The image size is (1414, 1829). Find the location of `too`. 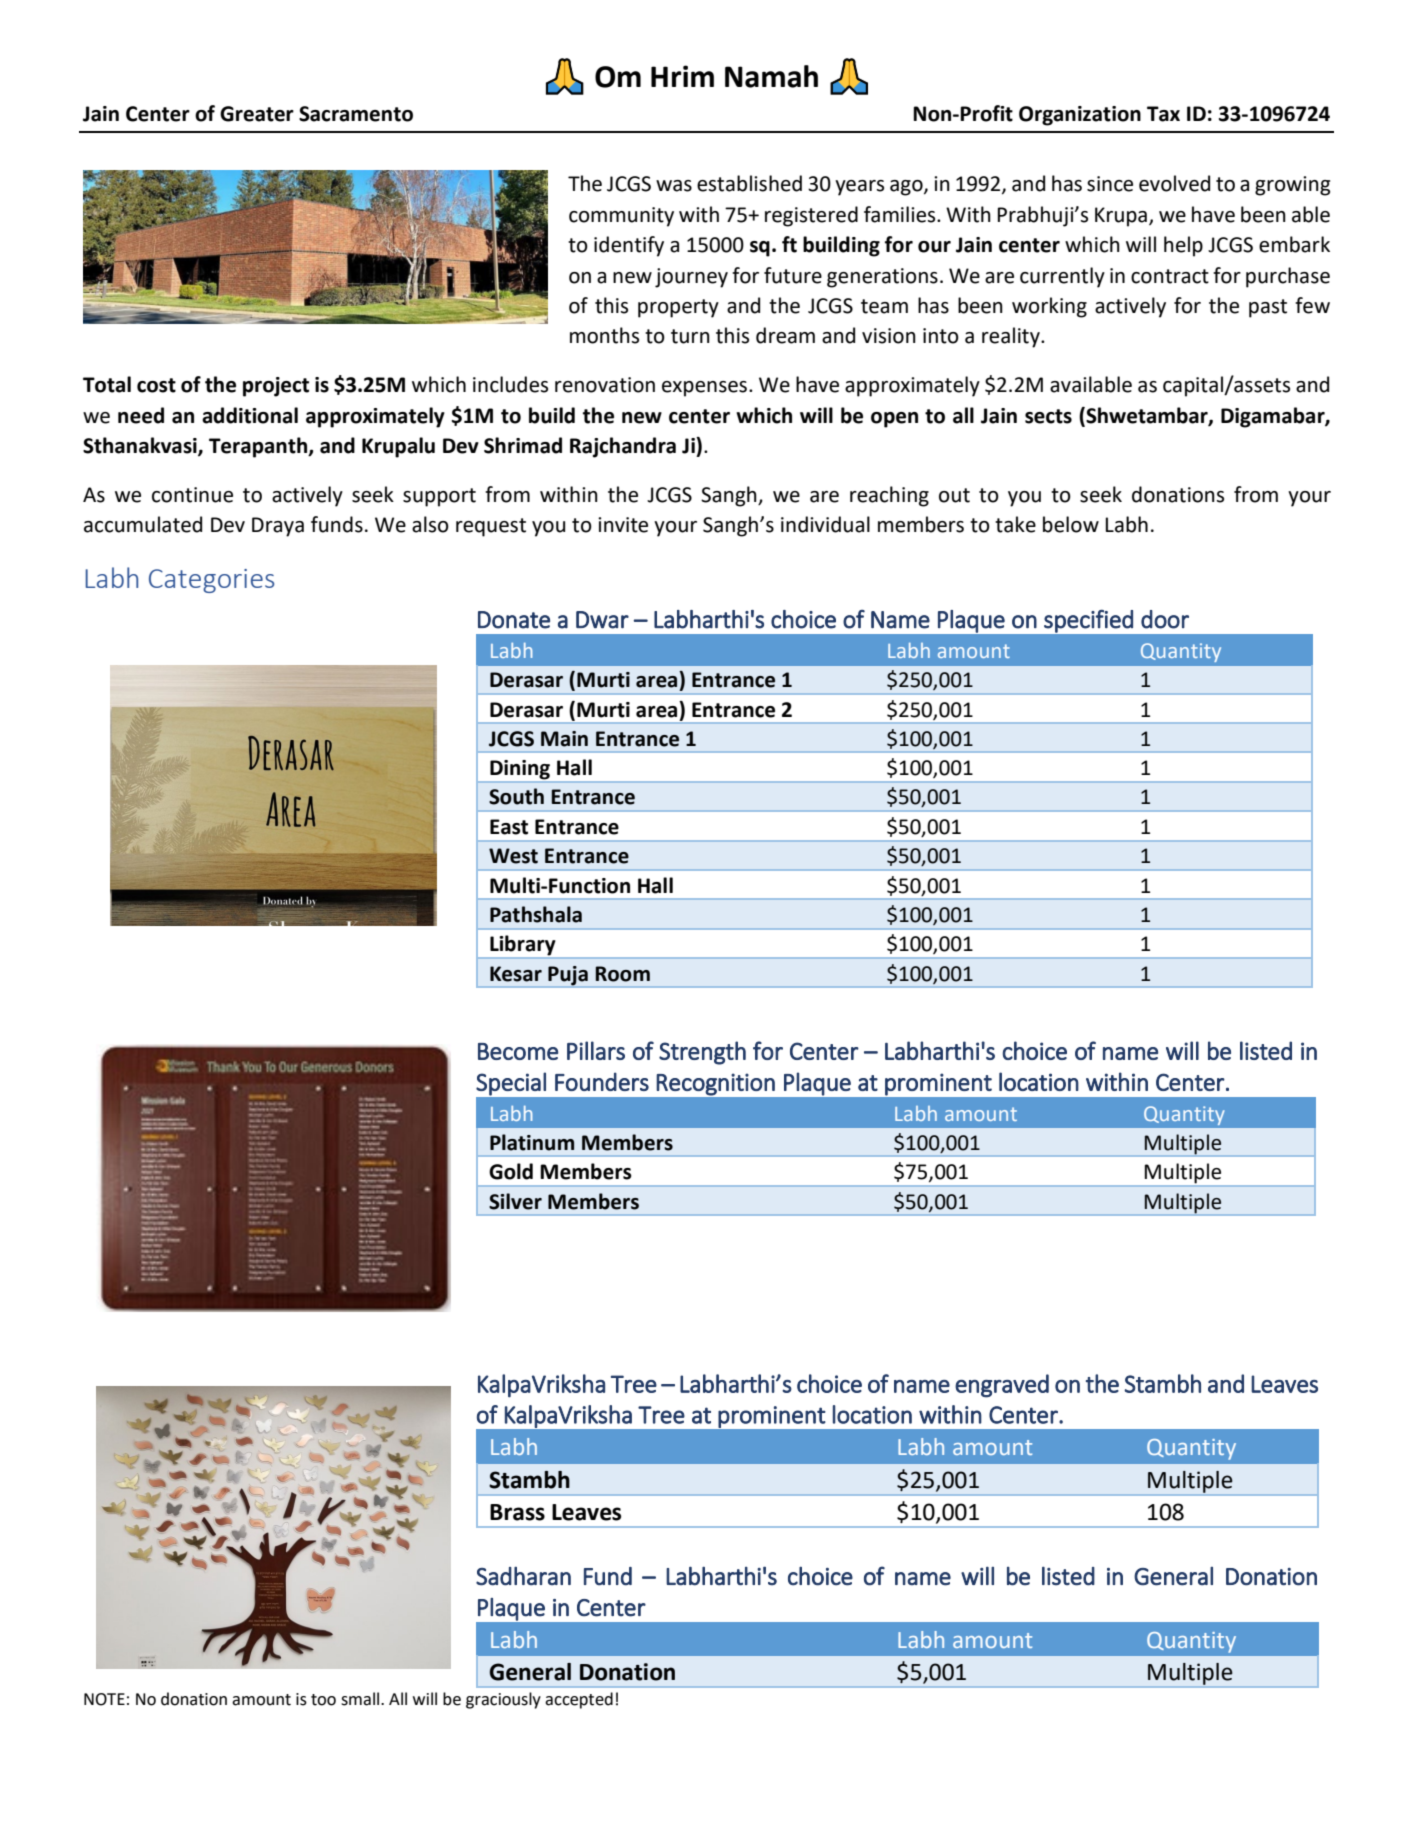

too is located at coordinates (323, 1700).
